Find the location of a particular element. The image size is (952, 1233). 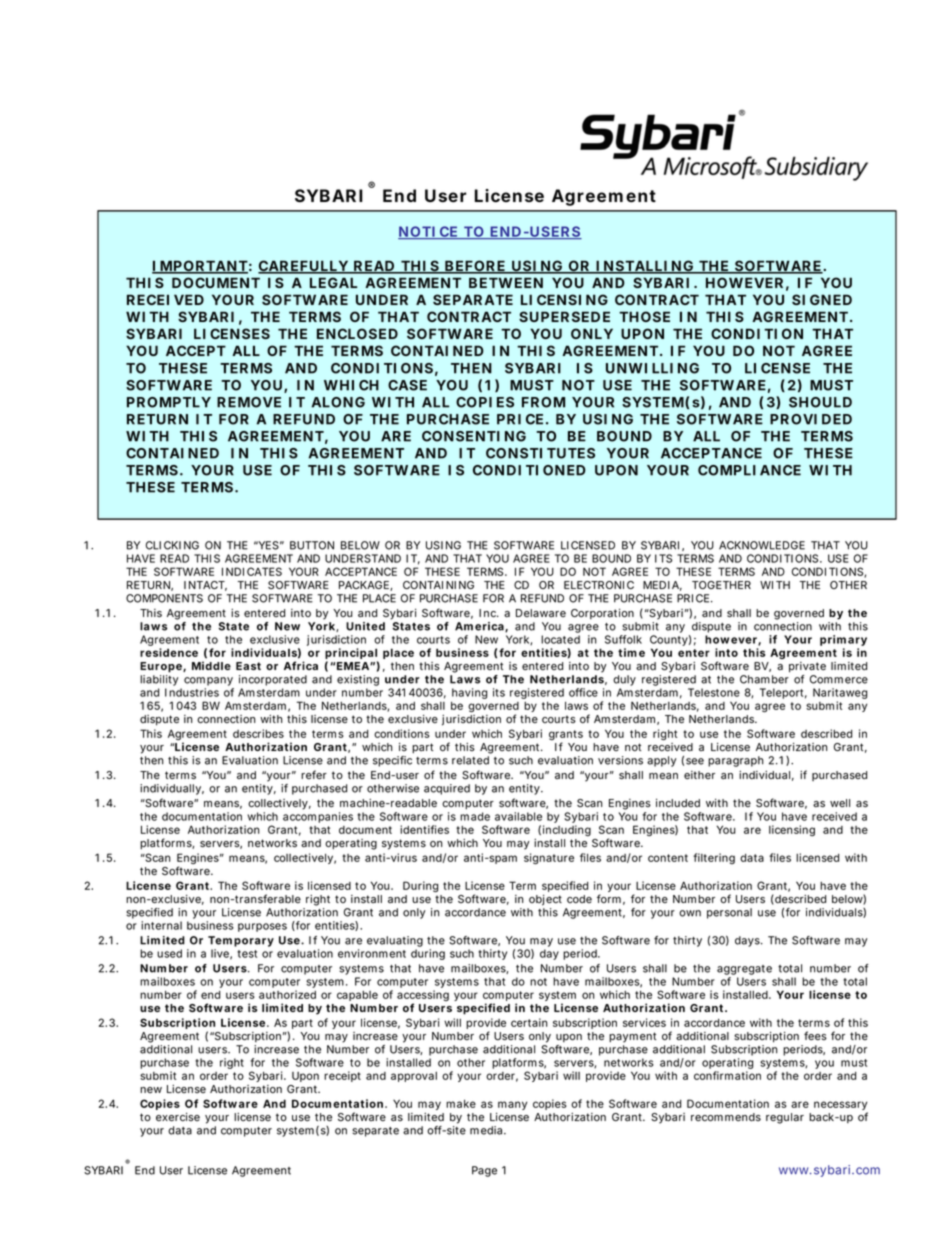

Teleport is located at coordinates (783, 693).
